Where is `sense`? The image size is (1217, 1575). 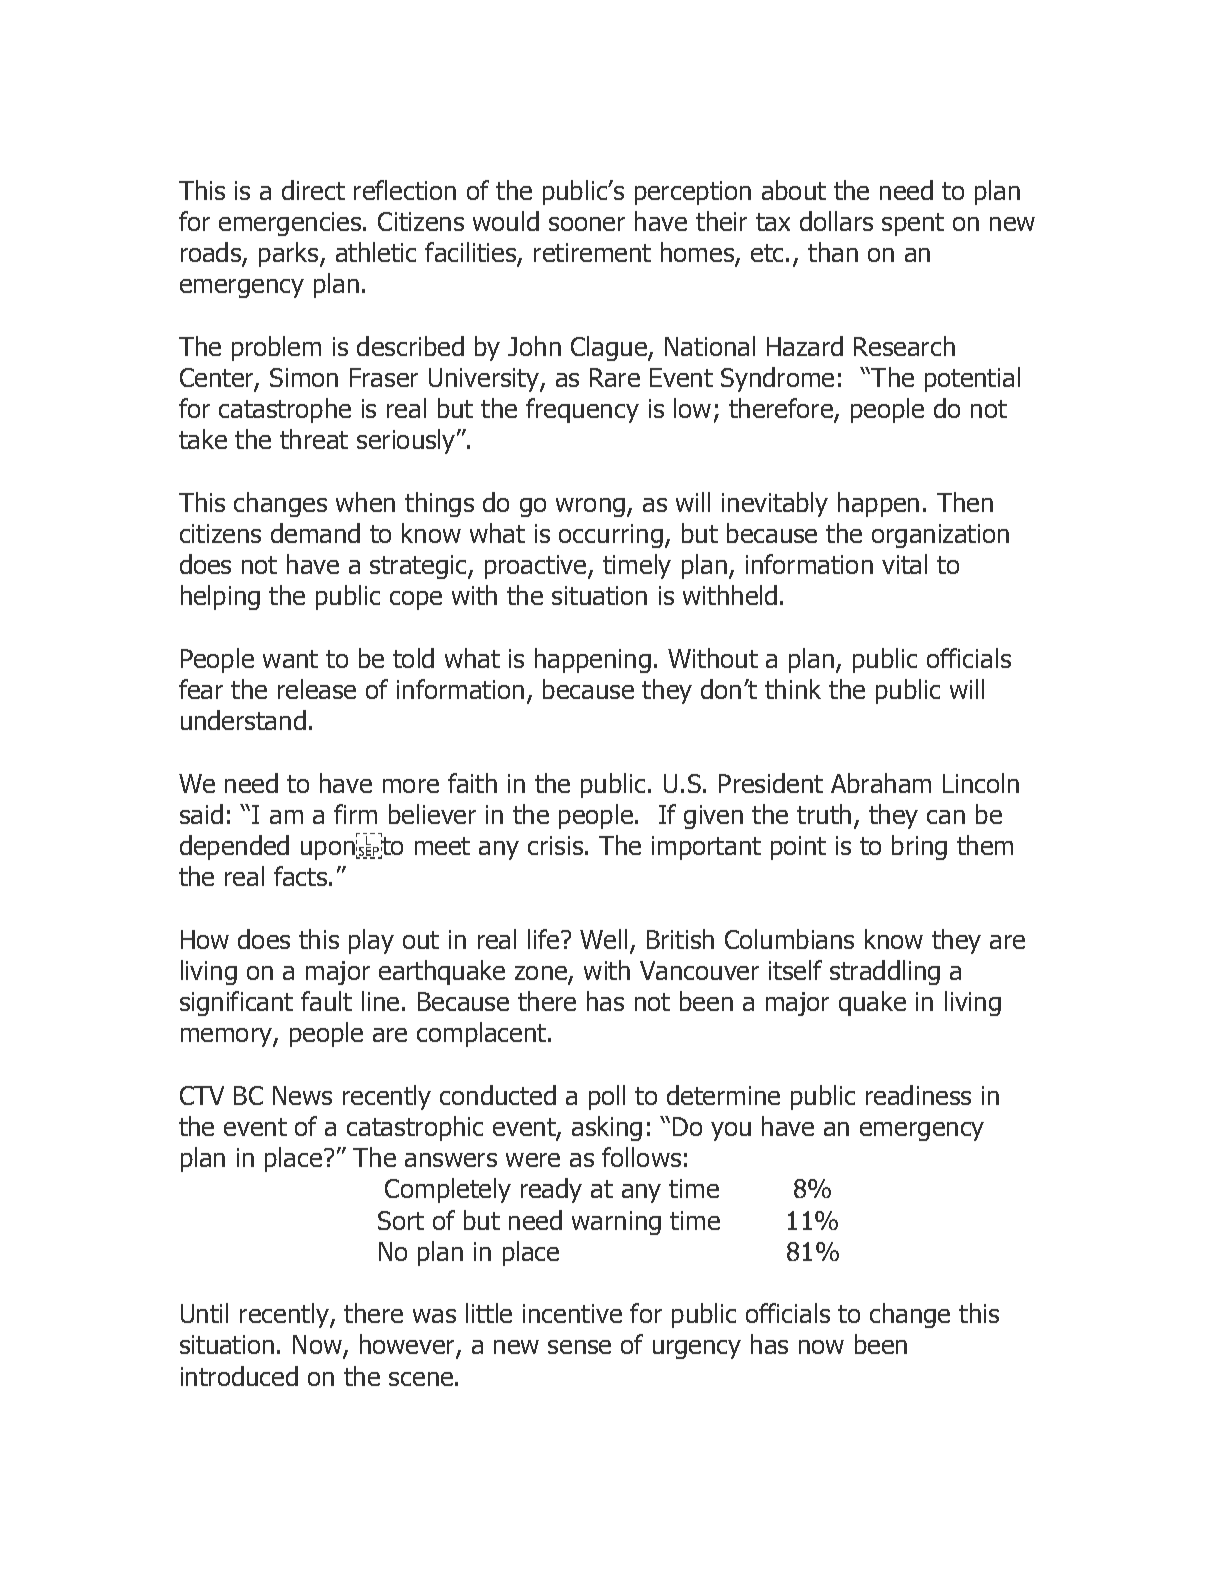 sense is located at coordinates (579, 1347).
